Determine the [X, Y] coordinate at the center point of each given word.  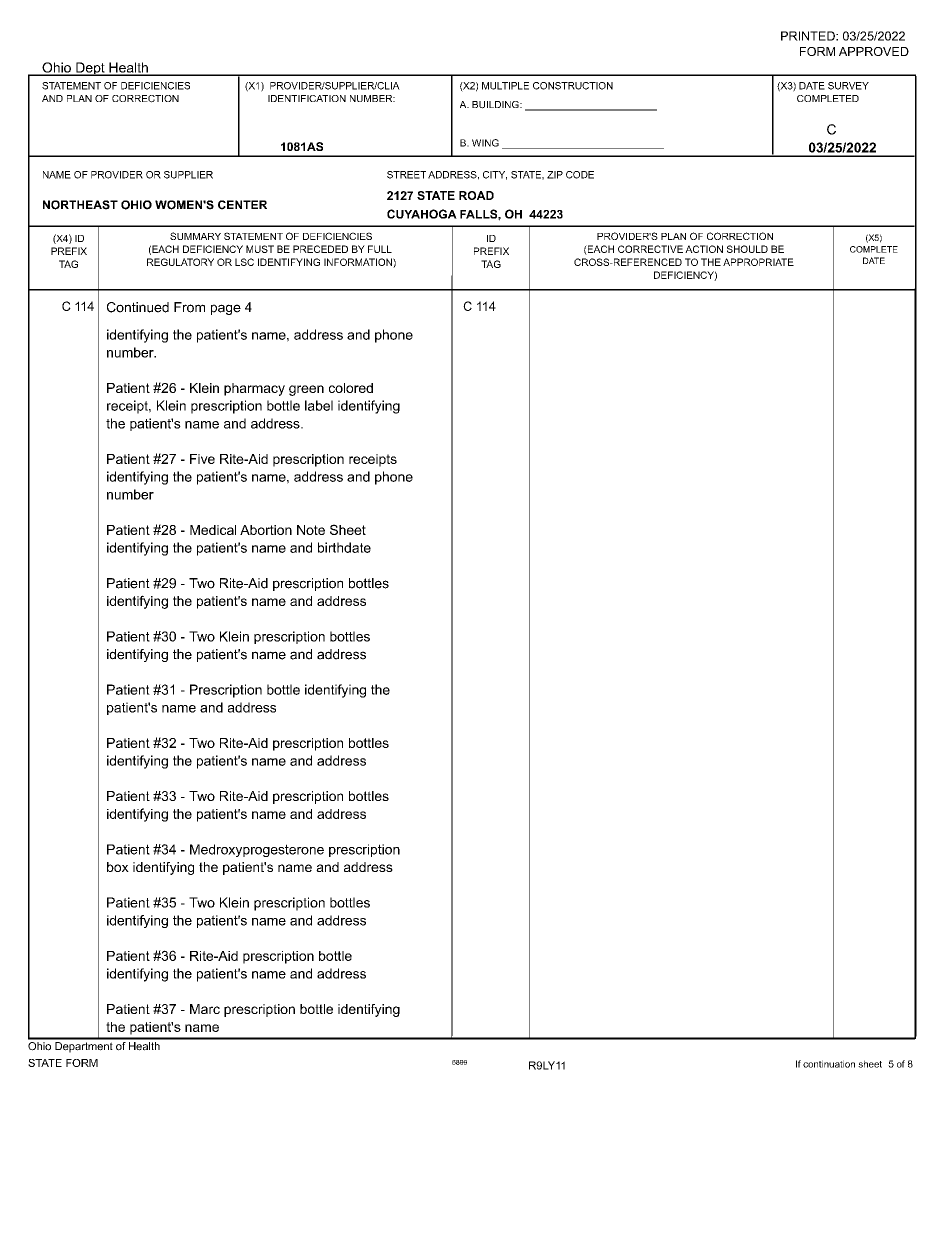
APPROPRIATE [758, 262]
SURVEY [848, 86]
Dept [90, 69]
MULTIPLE [505, 86]
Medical [213, 530]
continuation [829, 1064]
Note [311, 530]
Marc [205, 1009]
